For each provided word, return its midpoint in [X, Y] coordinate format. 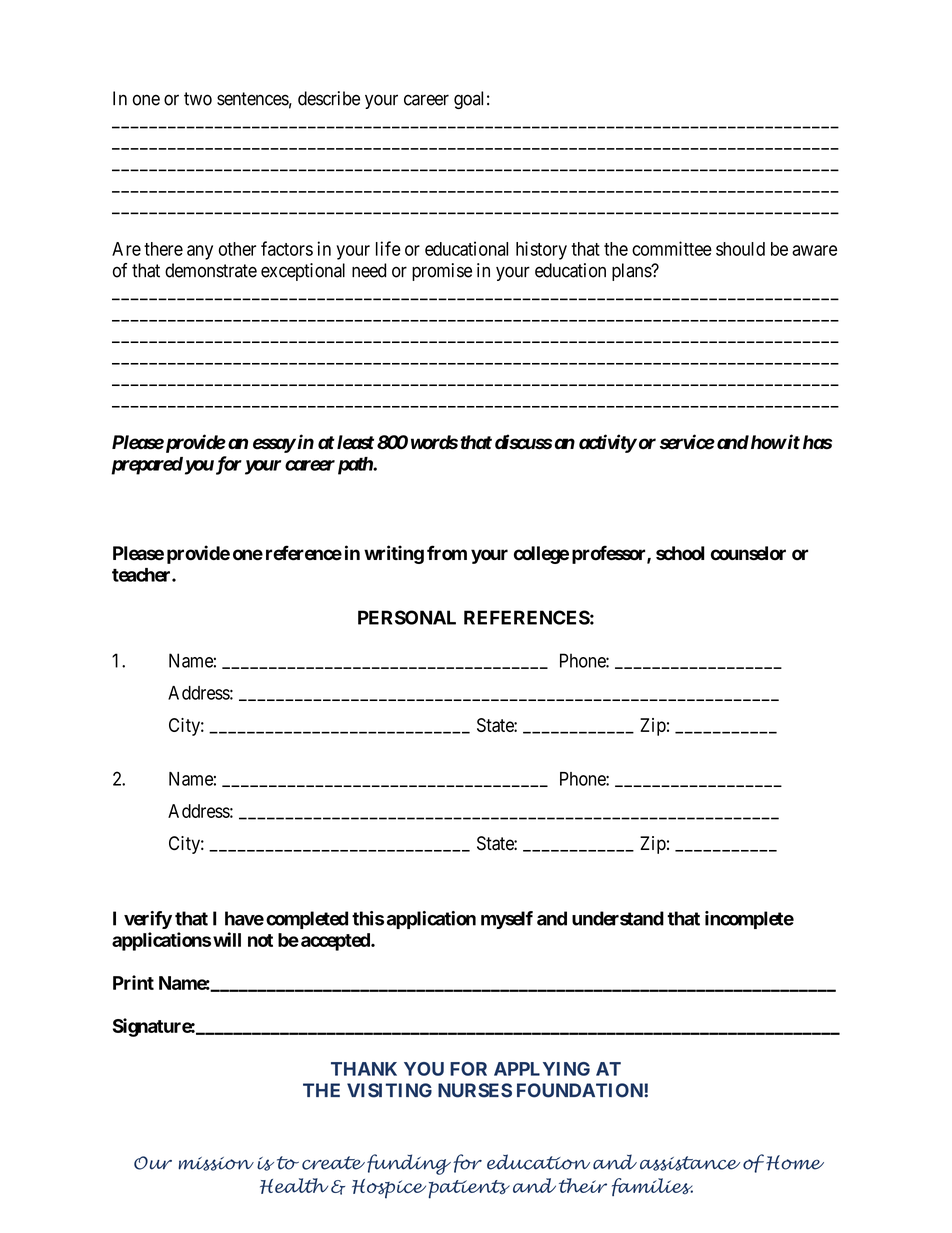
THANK [364, 1069]
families [652, 1187]
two [198, 99]
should [740, 249]
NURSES [475, 1090]
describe [329, 98]
